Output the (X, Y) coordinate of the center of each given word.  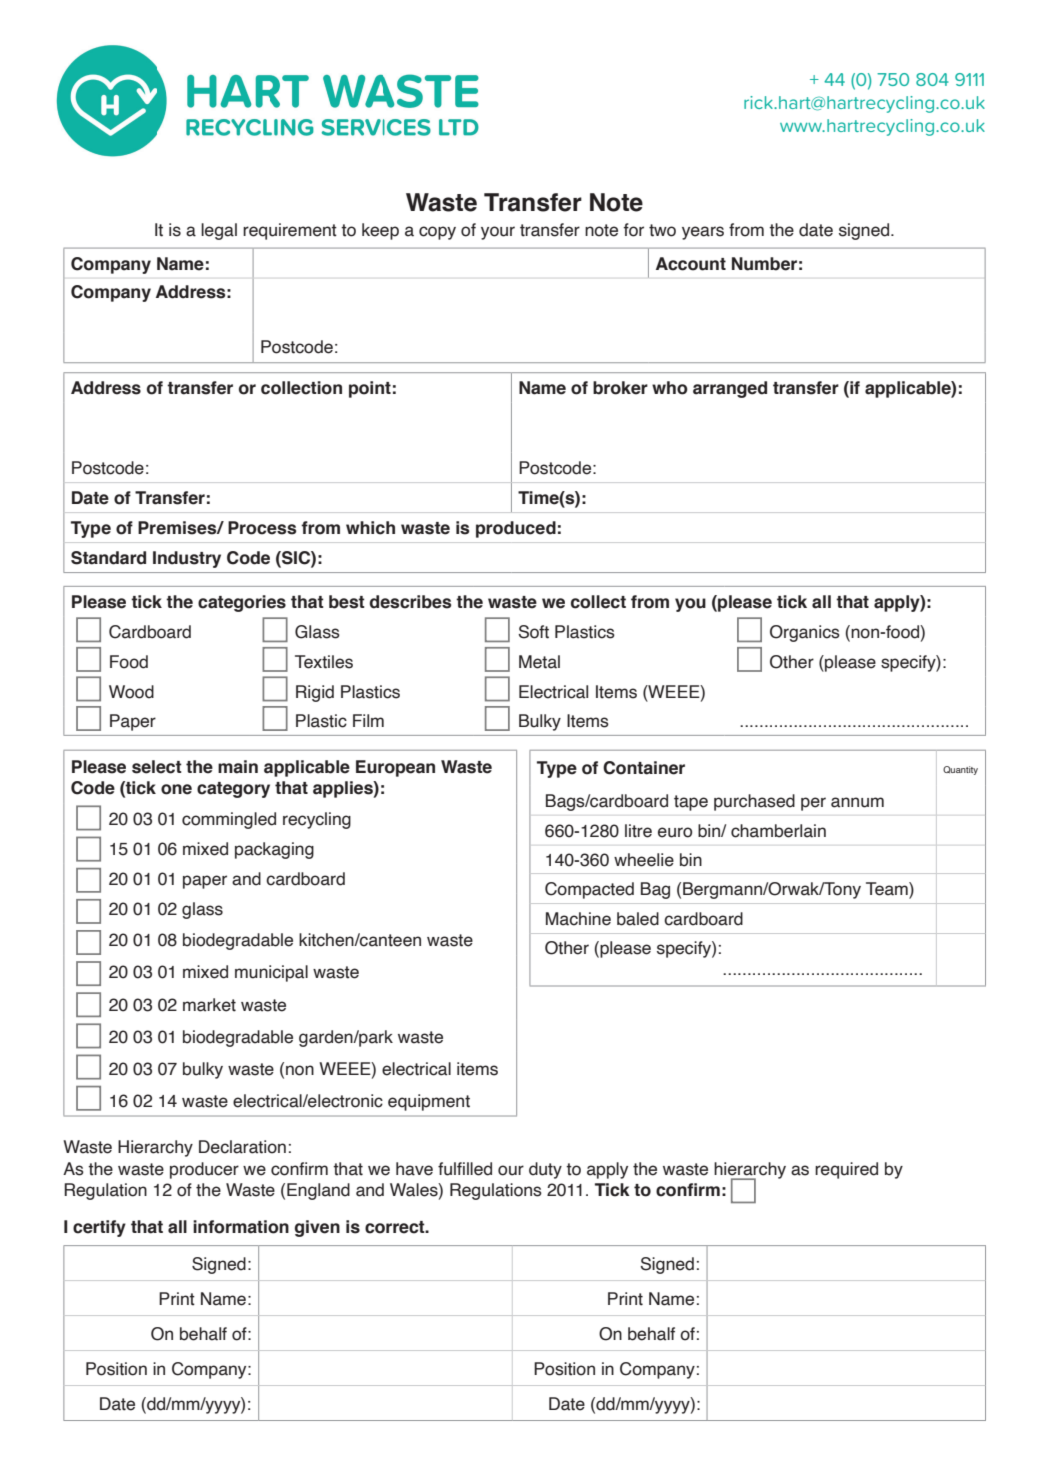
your (498, 233)
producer (204, 1170)
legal (219, 231)
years (703, 233)
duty (545, 1170)
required (846, 1170)
